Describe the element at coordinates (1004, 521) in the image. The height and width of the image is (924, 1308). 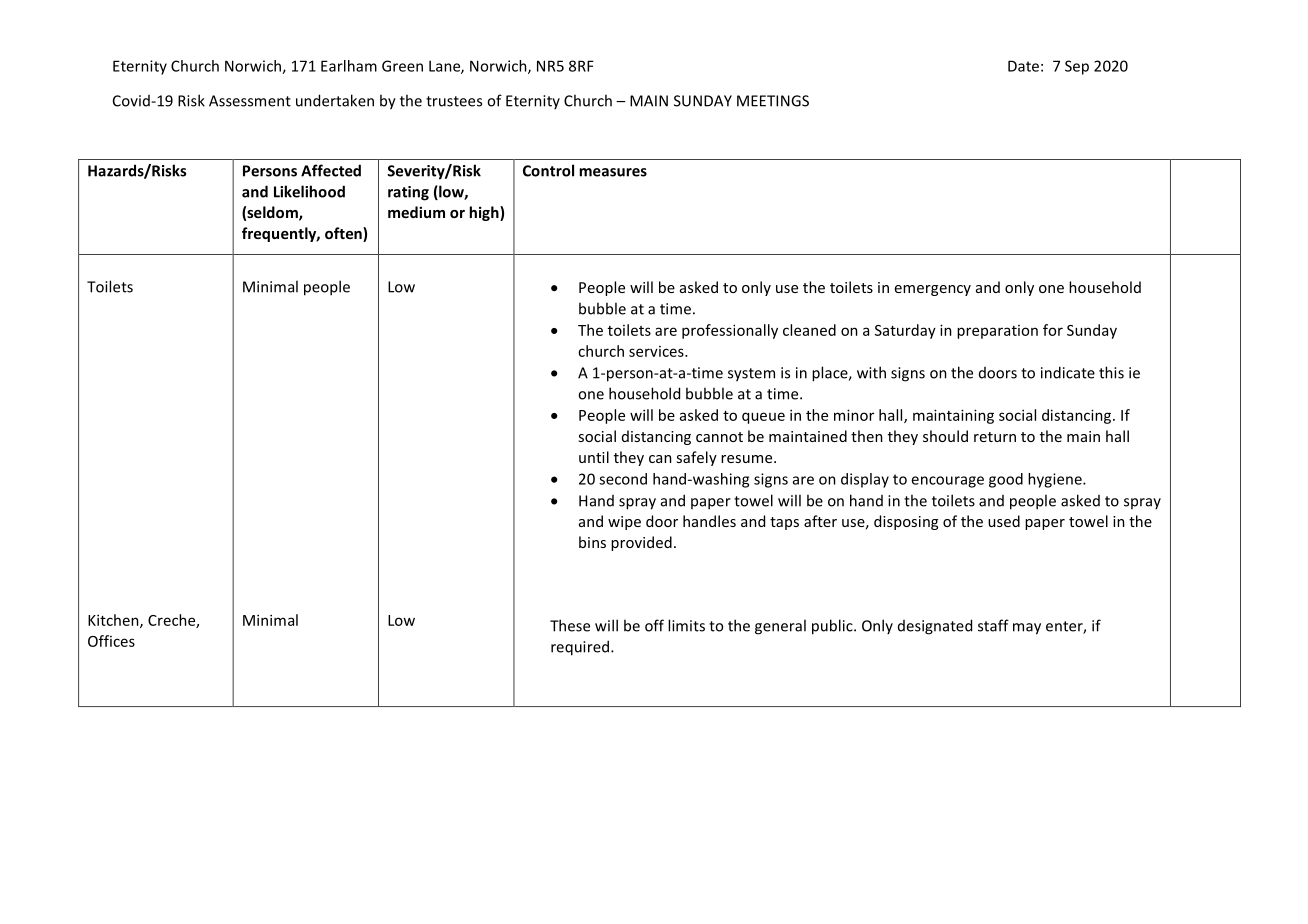
I see `used` at that location.
